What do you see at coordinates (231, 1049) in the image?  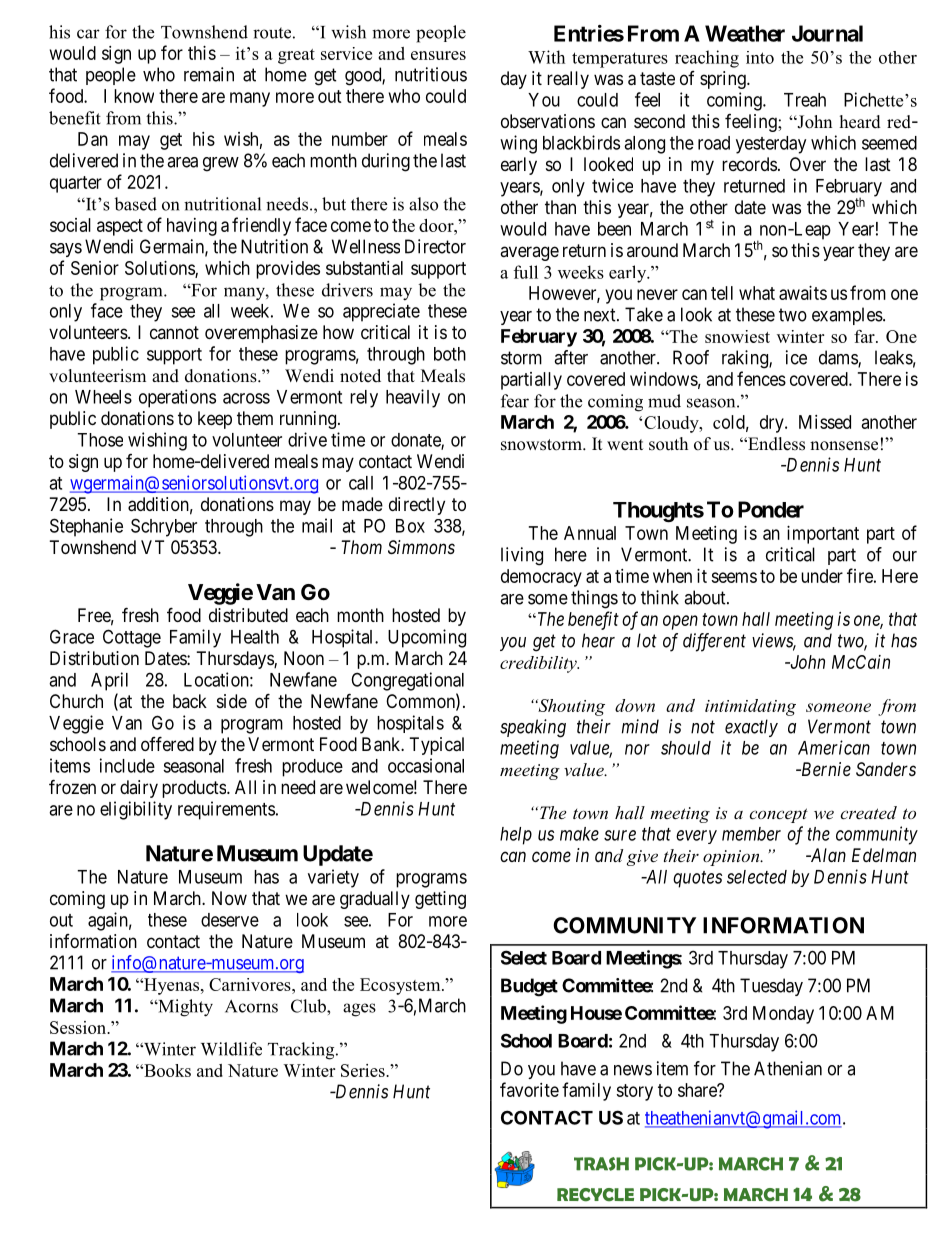 I see `Wildlife` at bounding box center [231, 1049].
